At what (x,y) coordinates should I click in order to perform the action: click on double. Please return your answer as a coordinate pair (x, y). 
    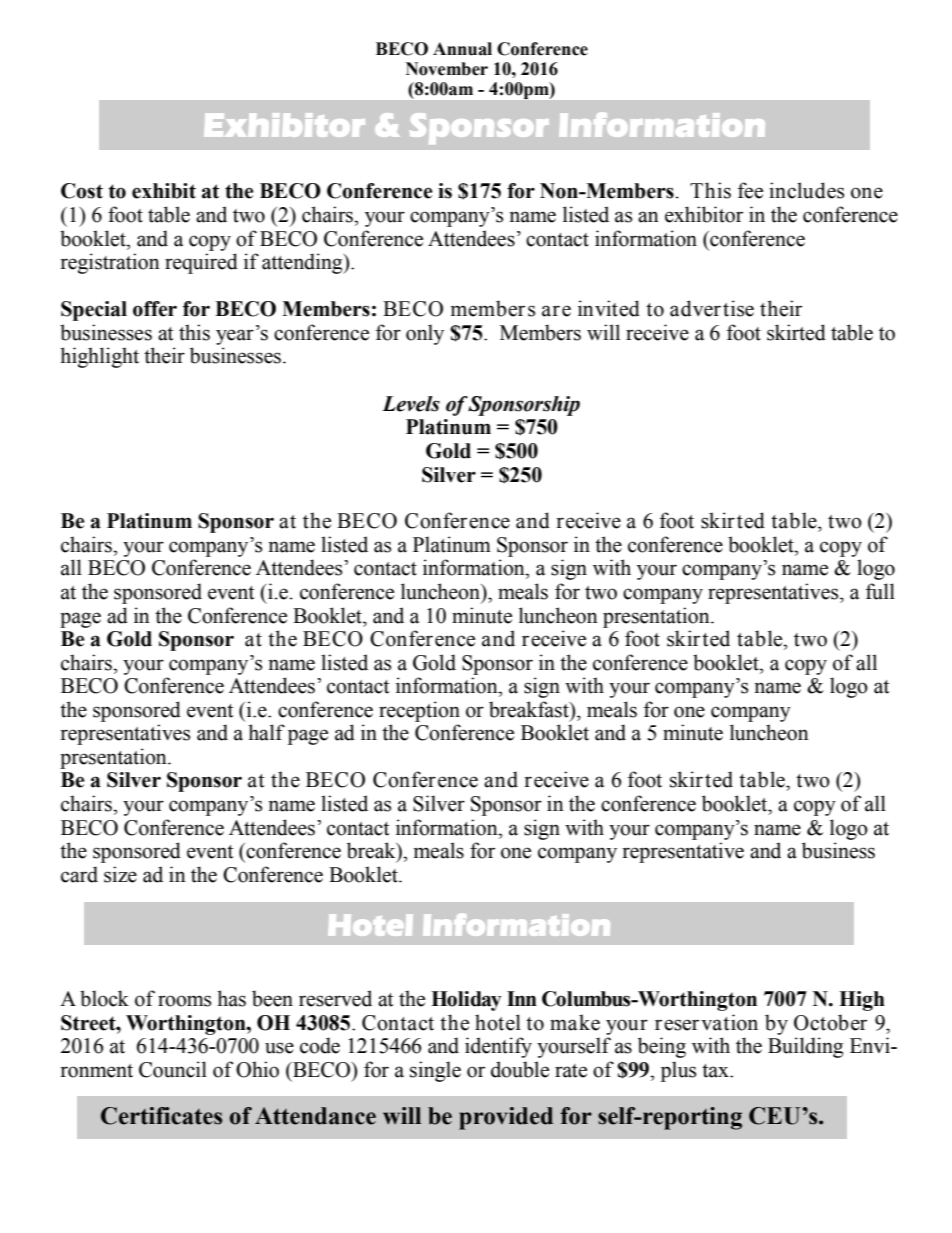
    Looking at the image, I should click on (520, 1069).
